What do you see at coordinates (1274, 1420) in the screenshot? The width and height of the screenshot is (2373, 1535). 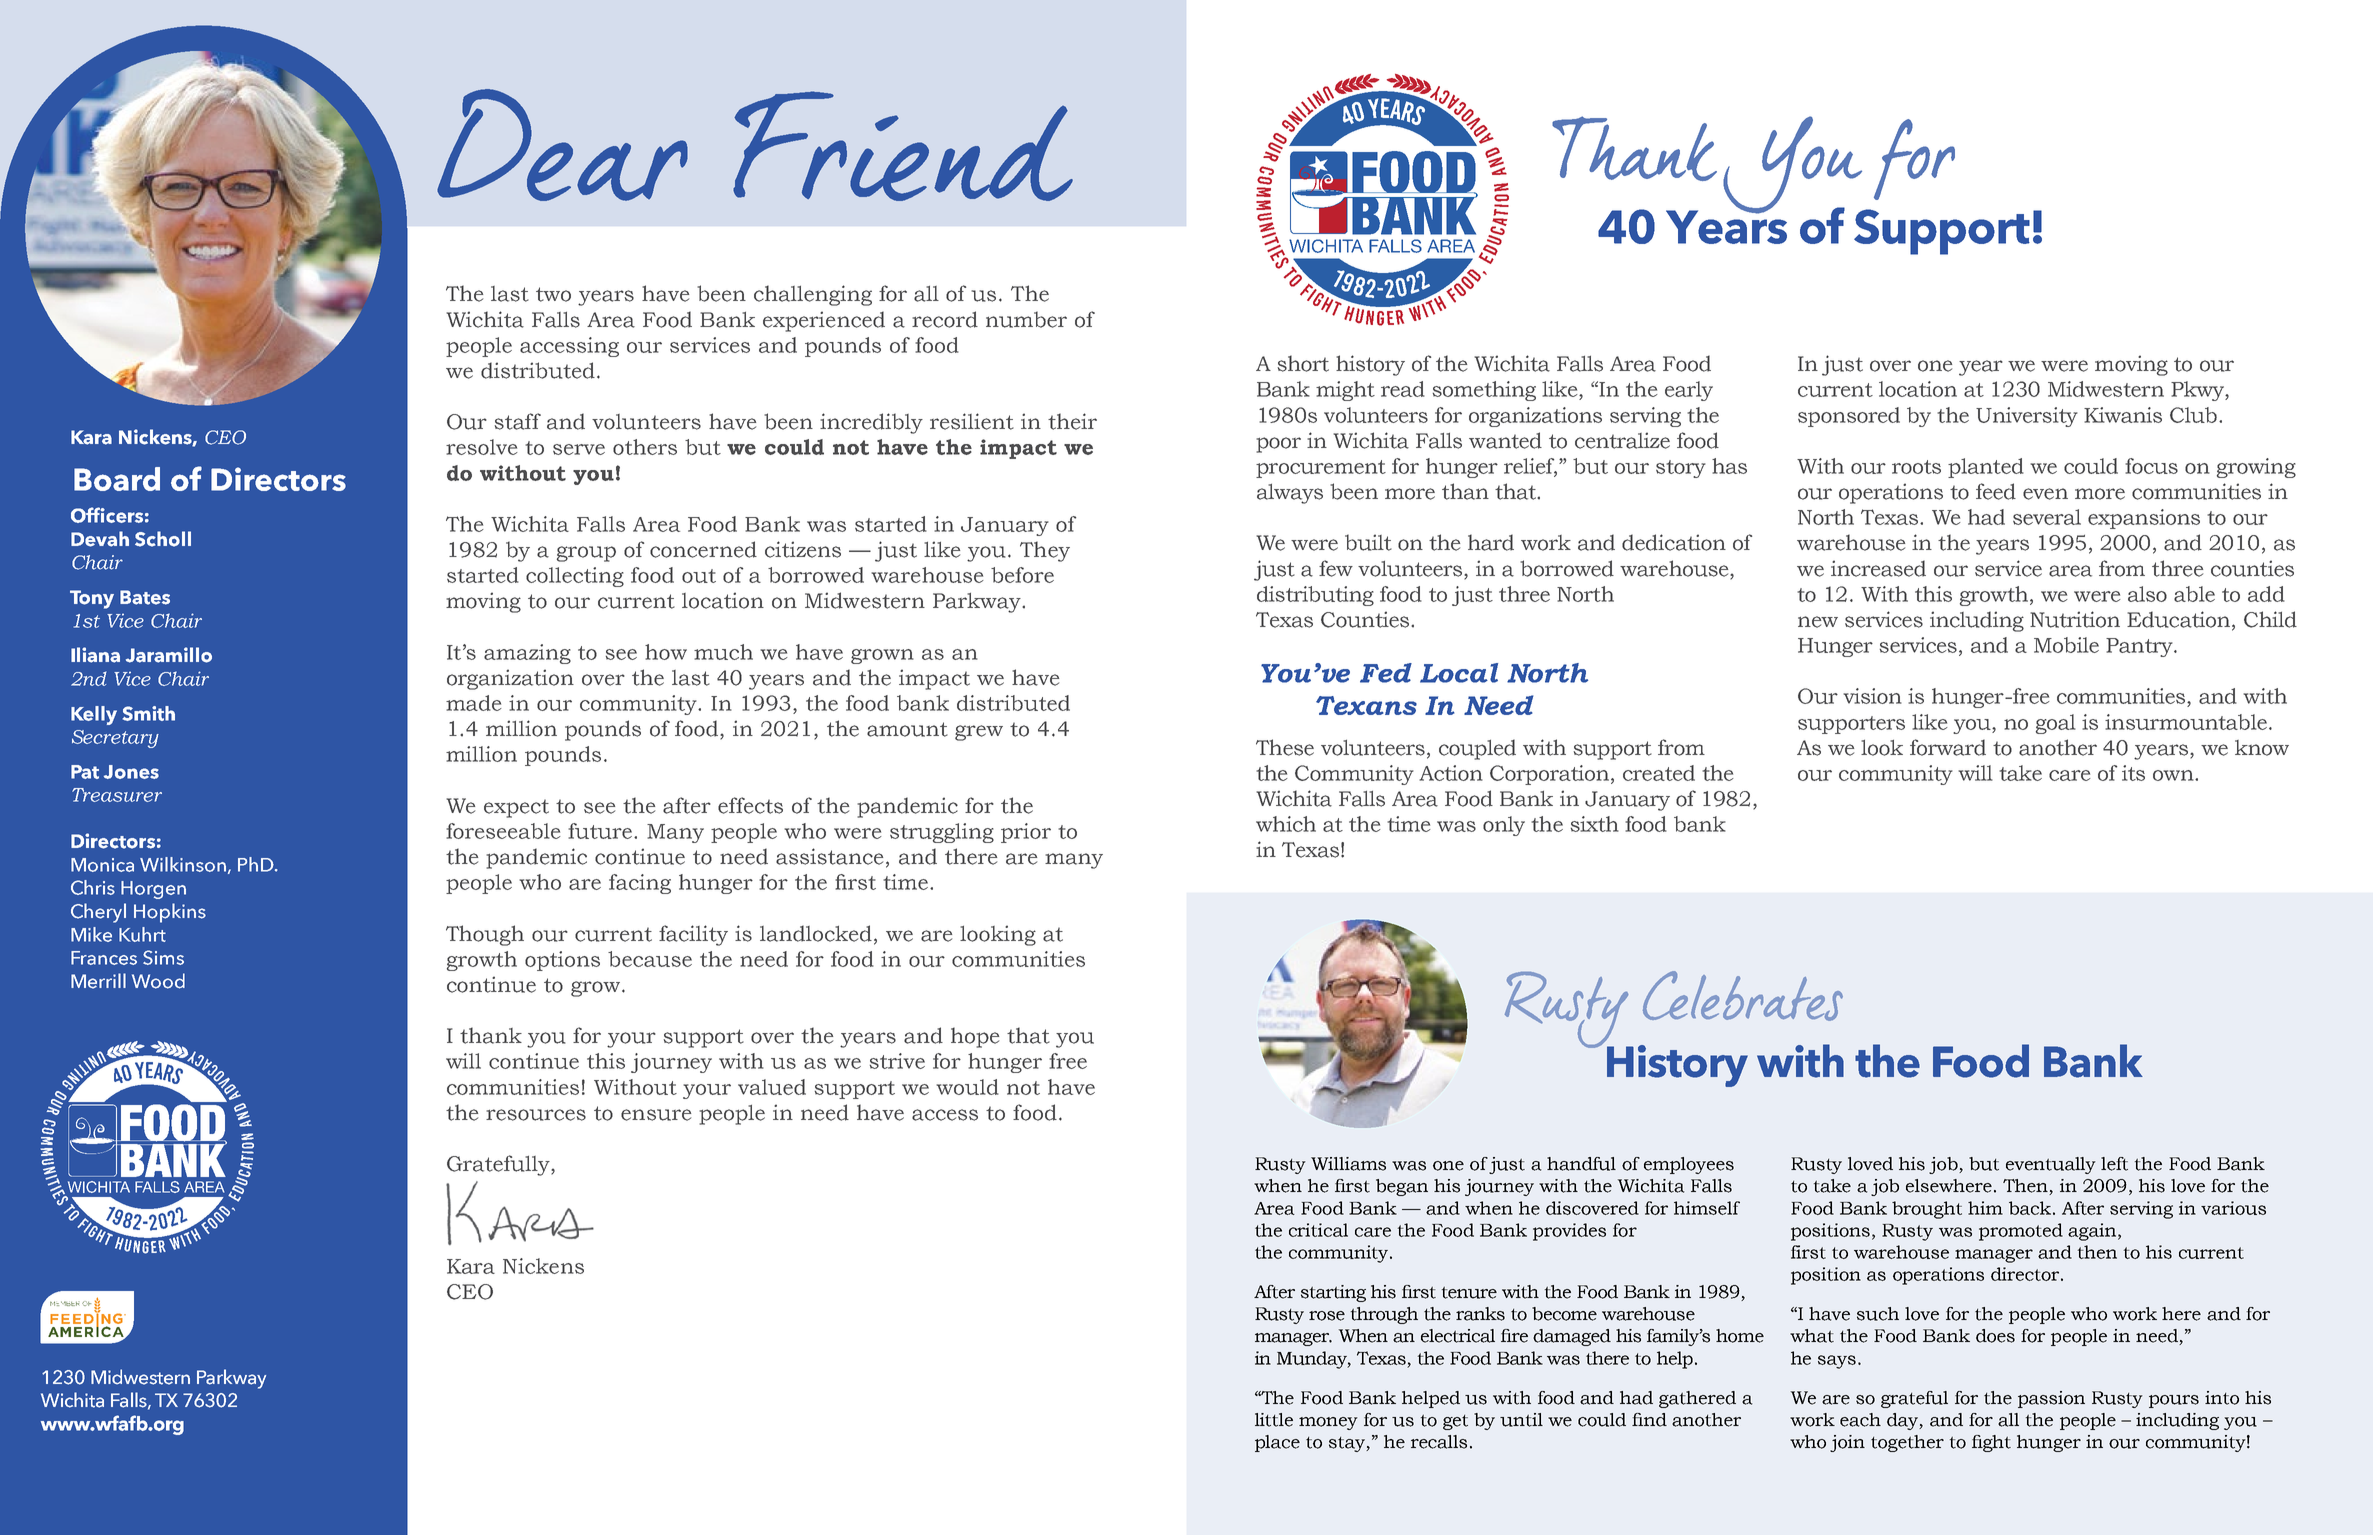 I see `little` at bounding box center [1274, 1420].
